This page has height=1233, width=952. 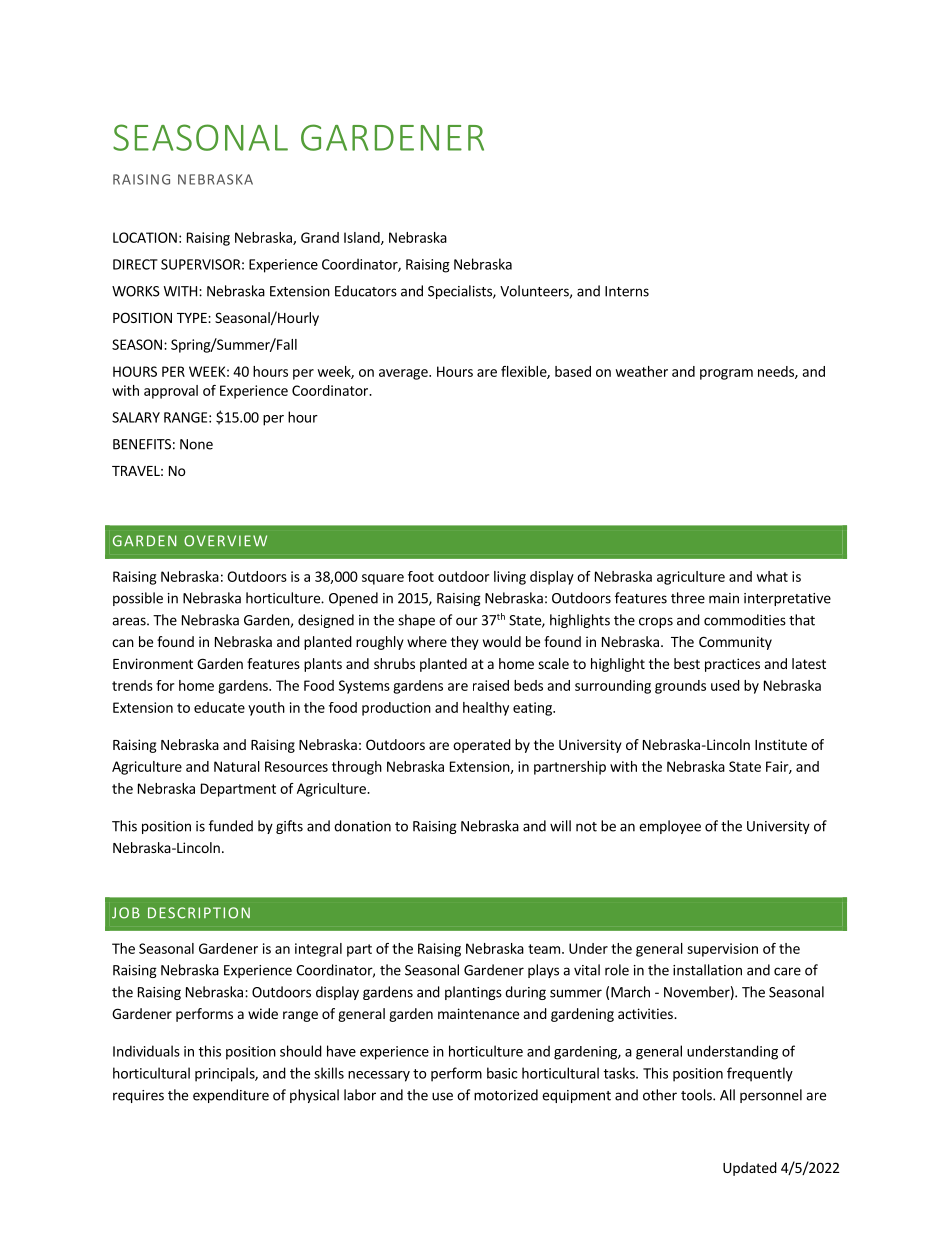 I want to click on Educators, so click(x=366, y=291).
